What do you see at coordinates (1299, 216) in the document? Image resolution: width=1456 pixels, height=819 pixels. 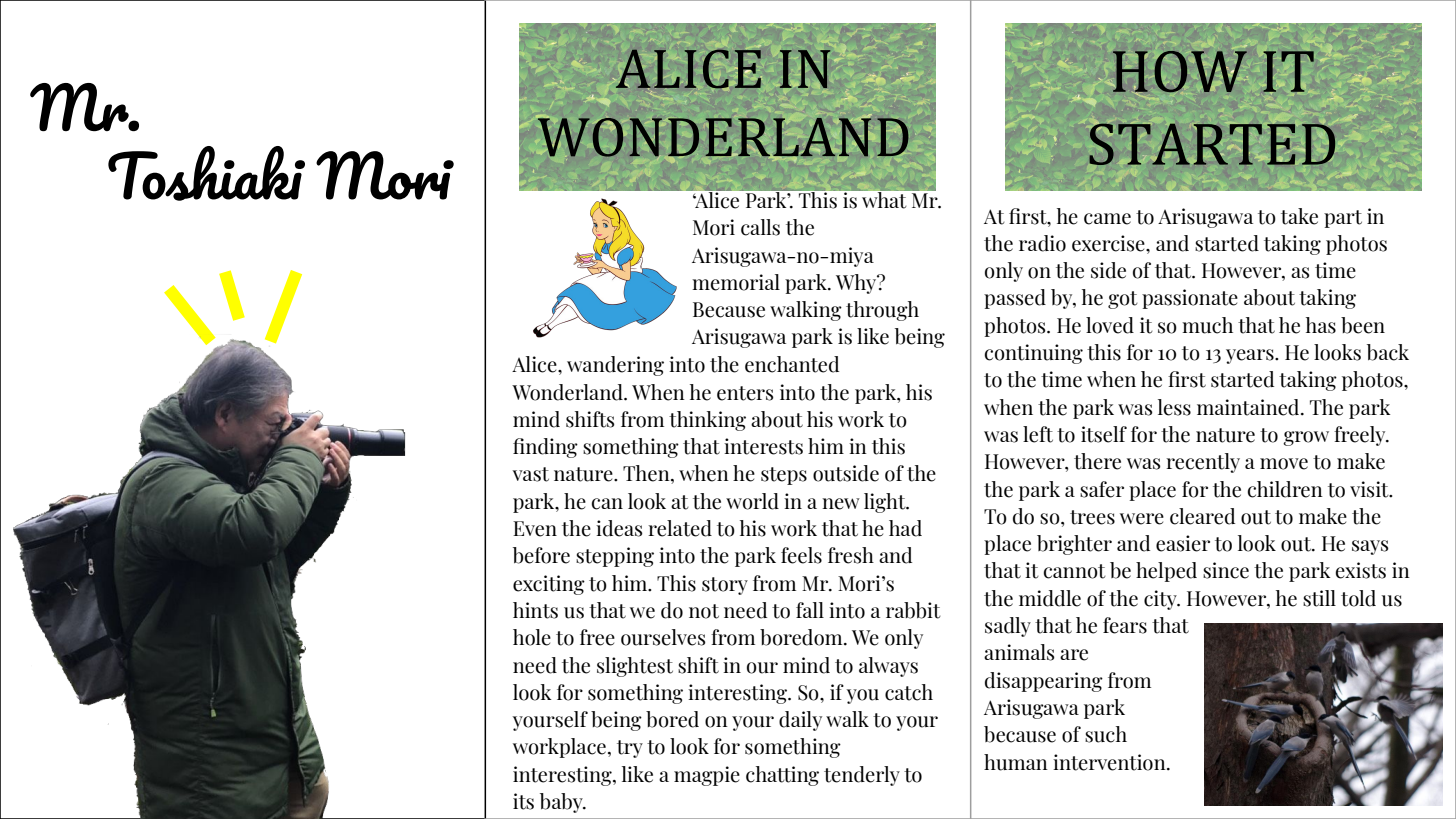 I see `take` at bounding box center [1299, 216].
